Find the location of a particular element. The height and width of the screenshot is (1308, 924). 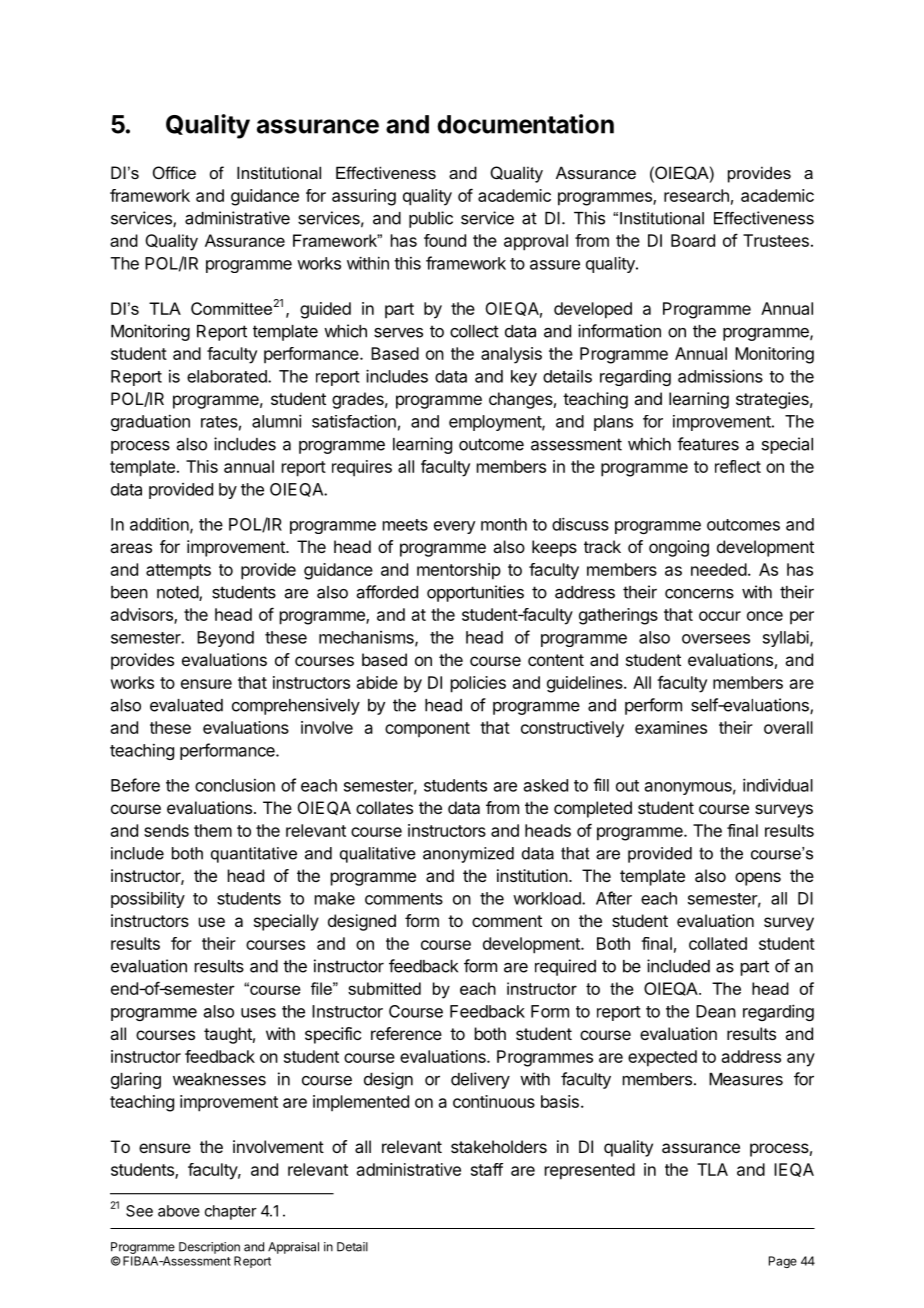

research is located at coordinates (696, 195).
